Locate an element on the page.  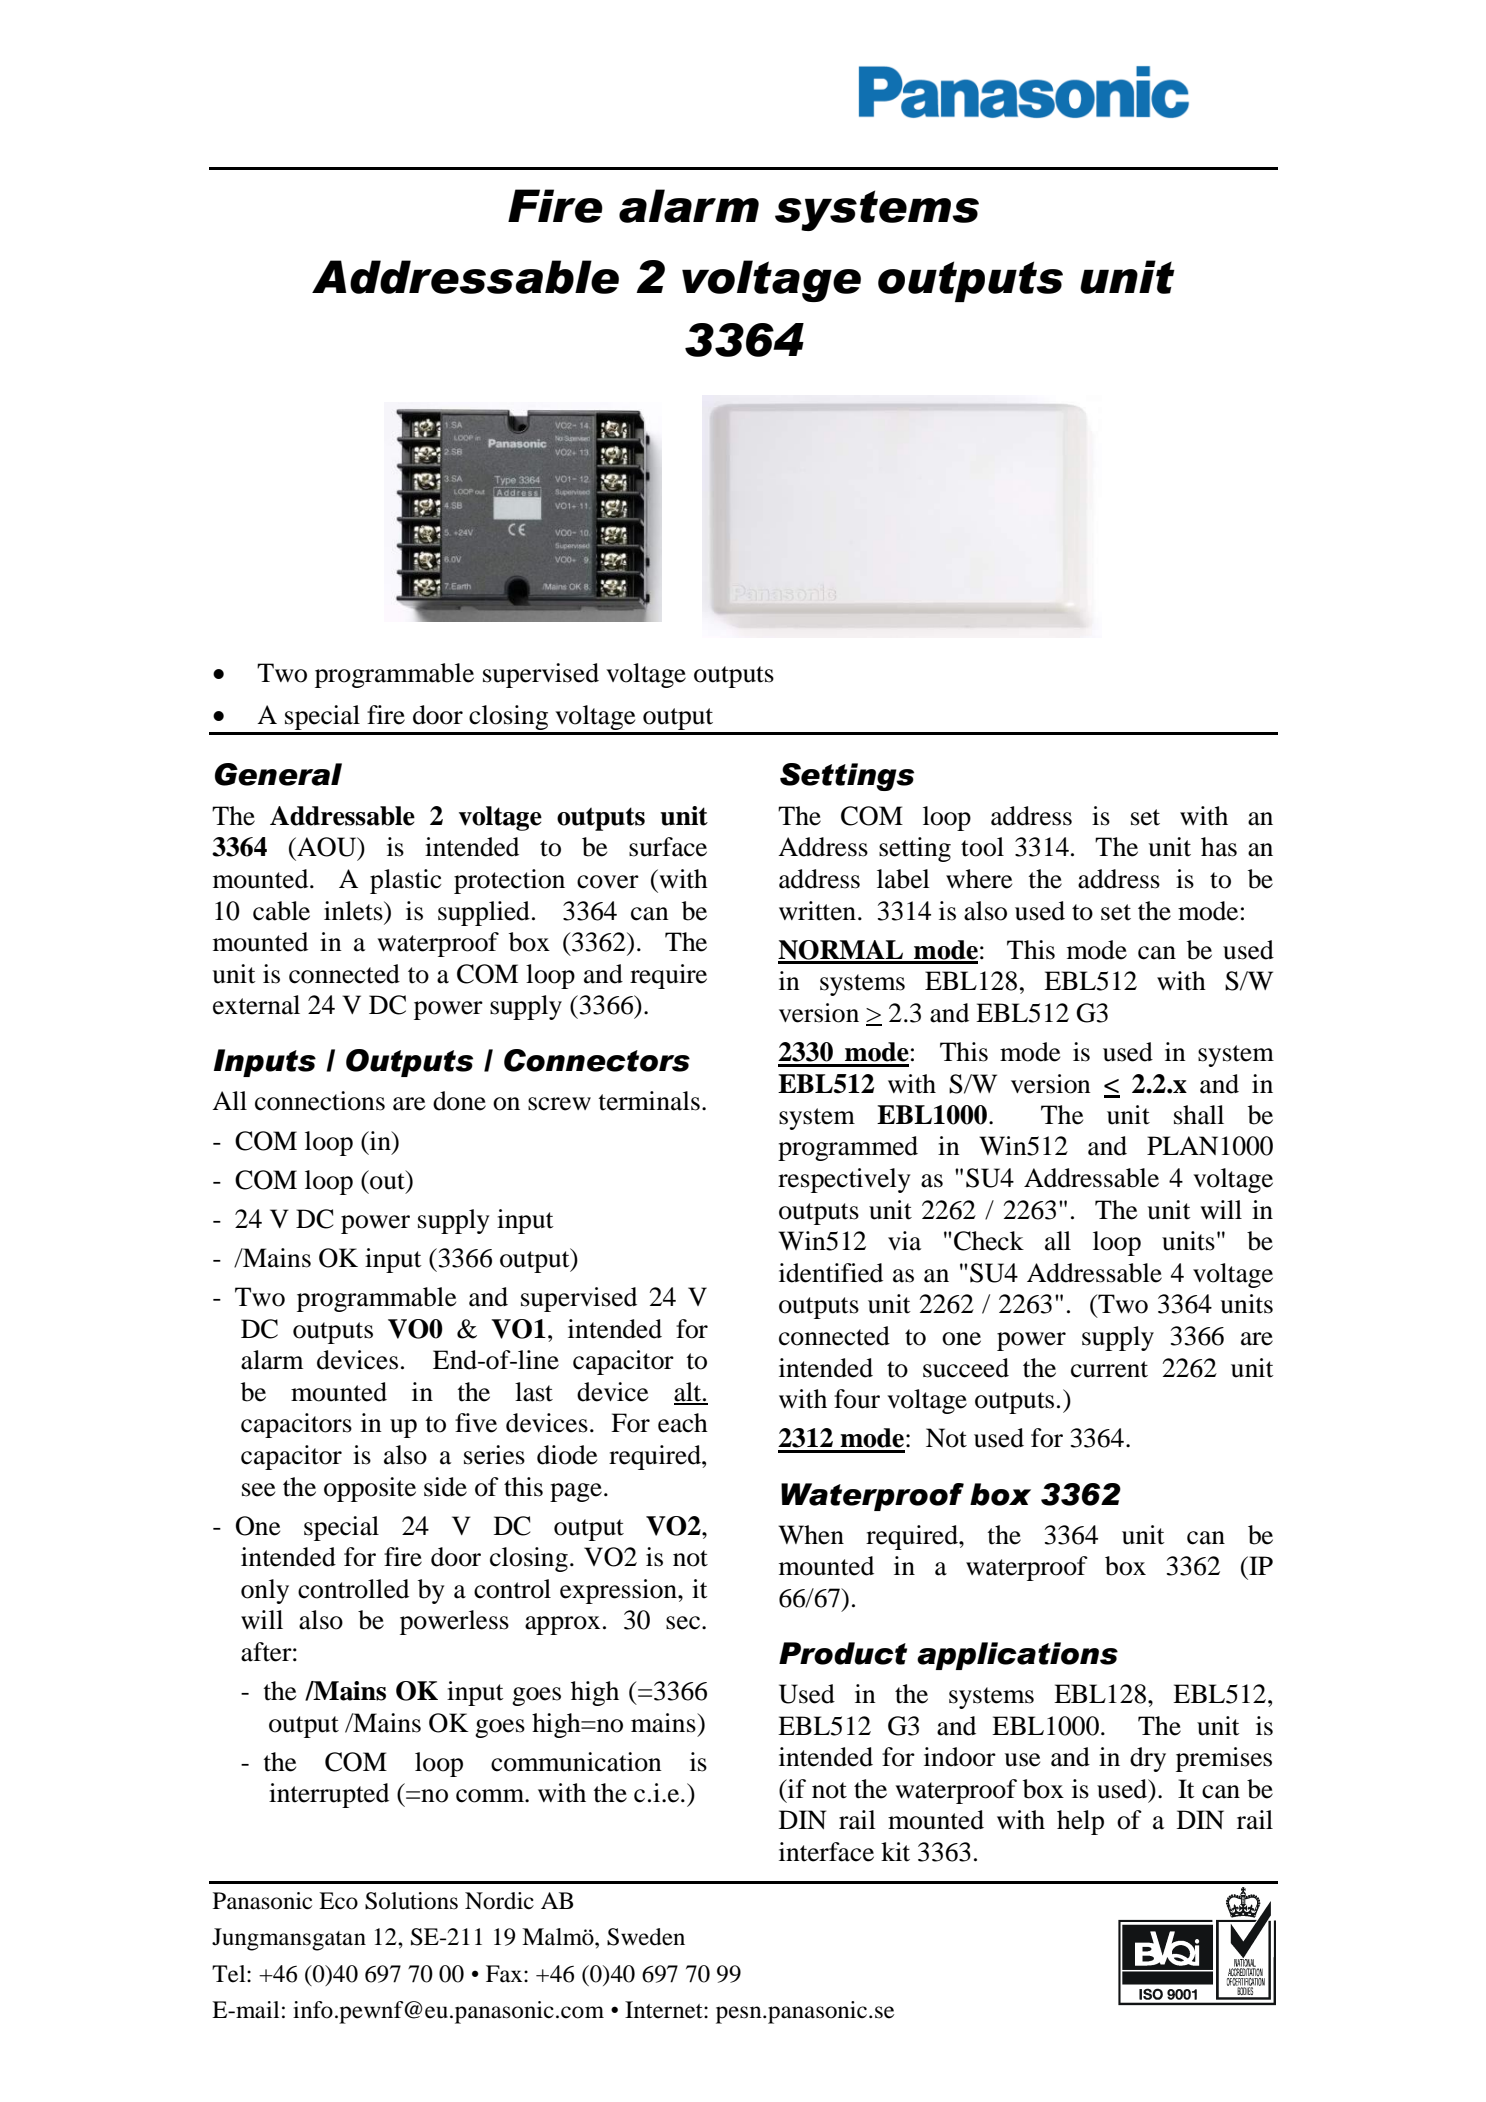
has is located at coordinates (1219, 847).
